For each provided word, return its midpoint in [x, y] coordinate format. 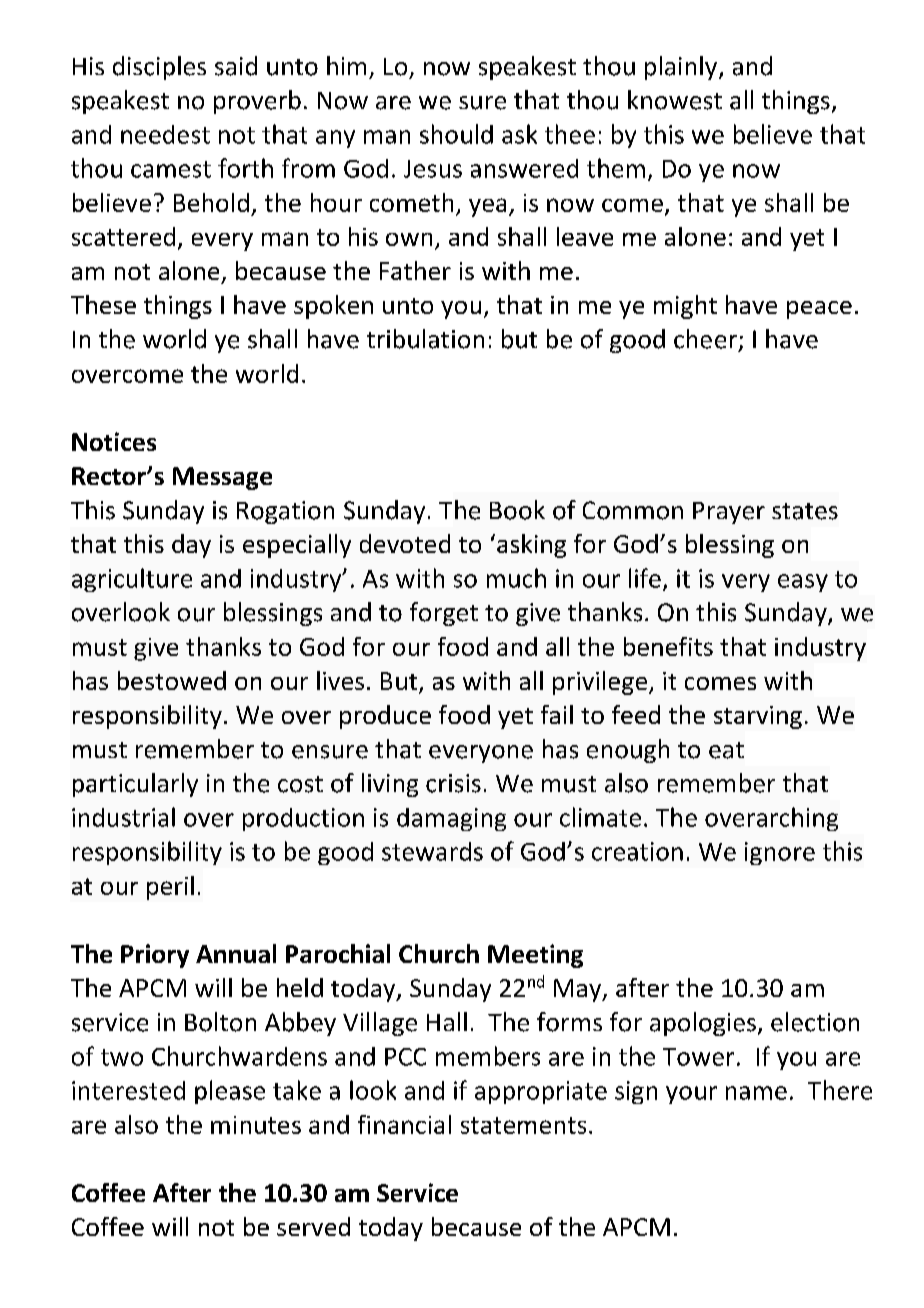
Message [222, 478]
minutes [256, 1125]
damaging [451, 819]
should [456, 134]
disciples [159, 68]
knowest [675, 100]
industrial [123, 817]
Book [517, 510]
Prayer [729, 513]
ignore [780, 853]
